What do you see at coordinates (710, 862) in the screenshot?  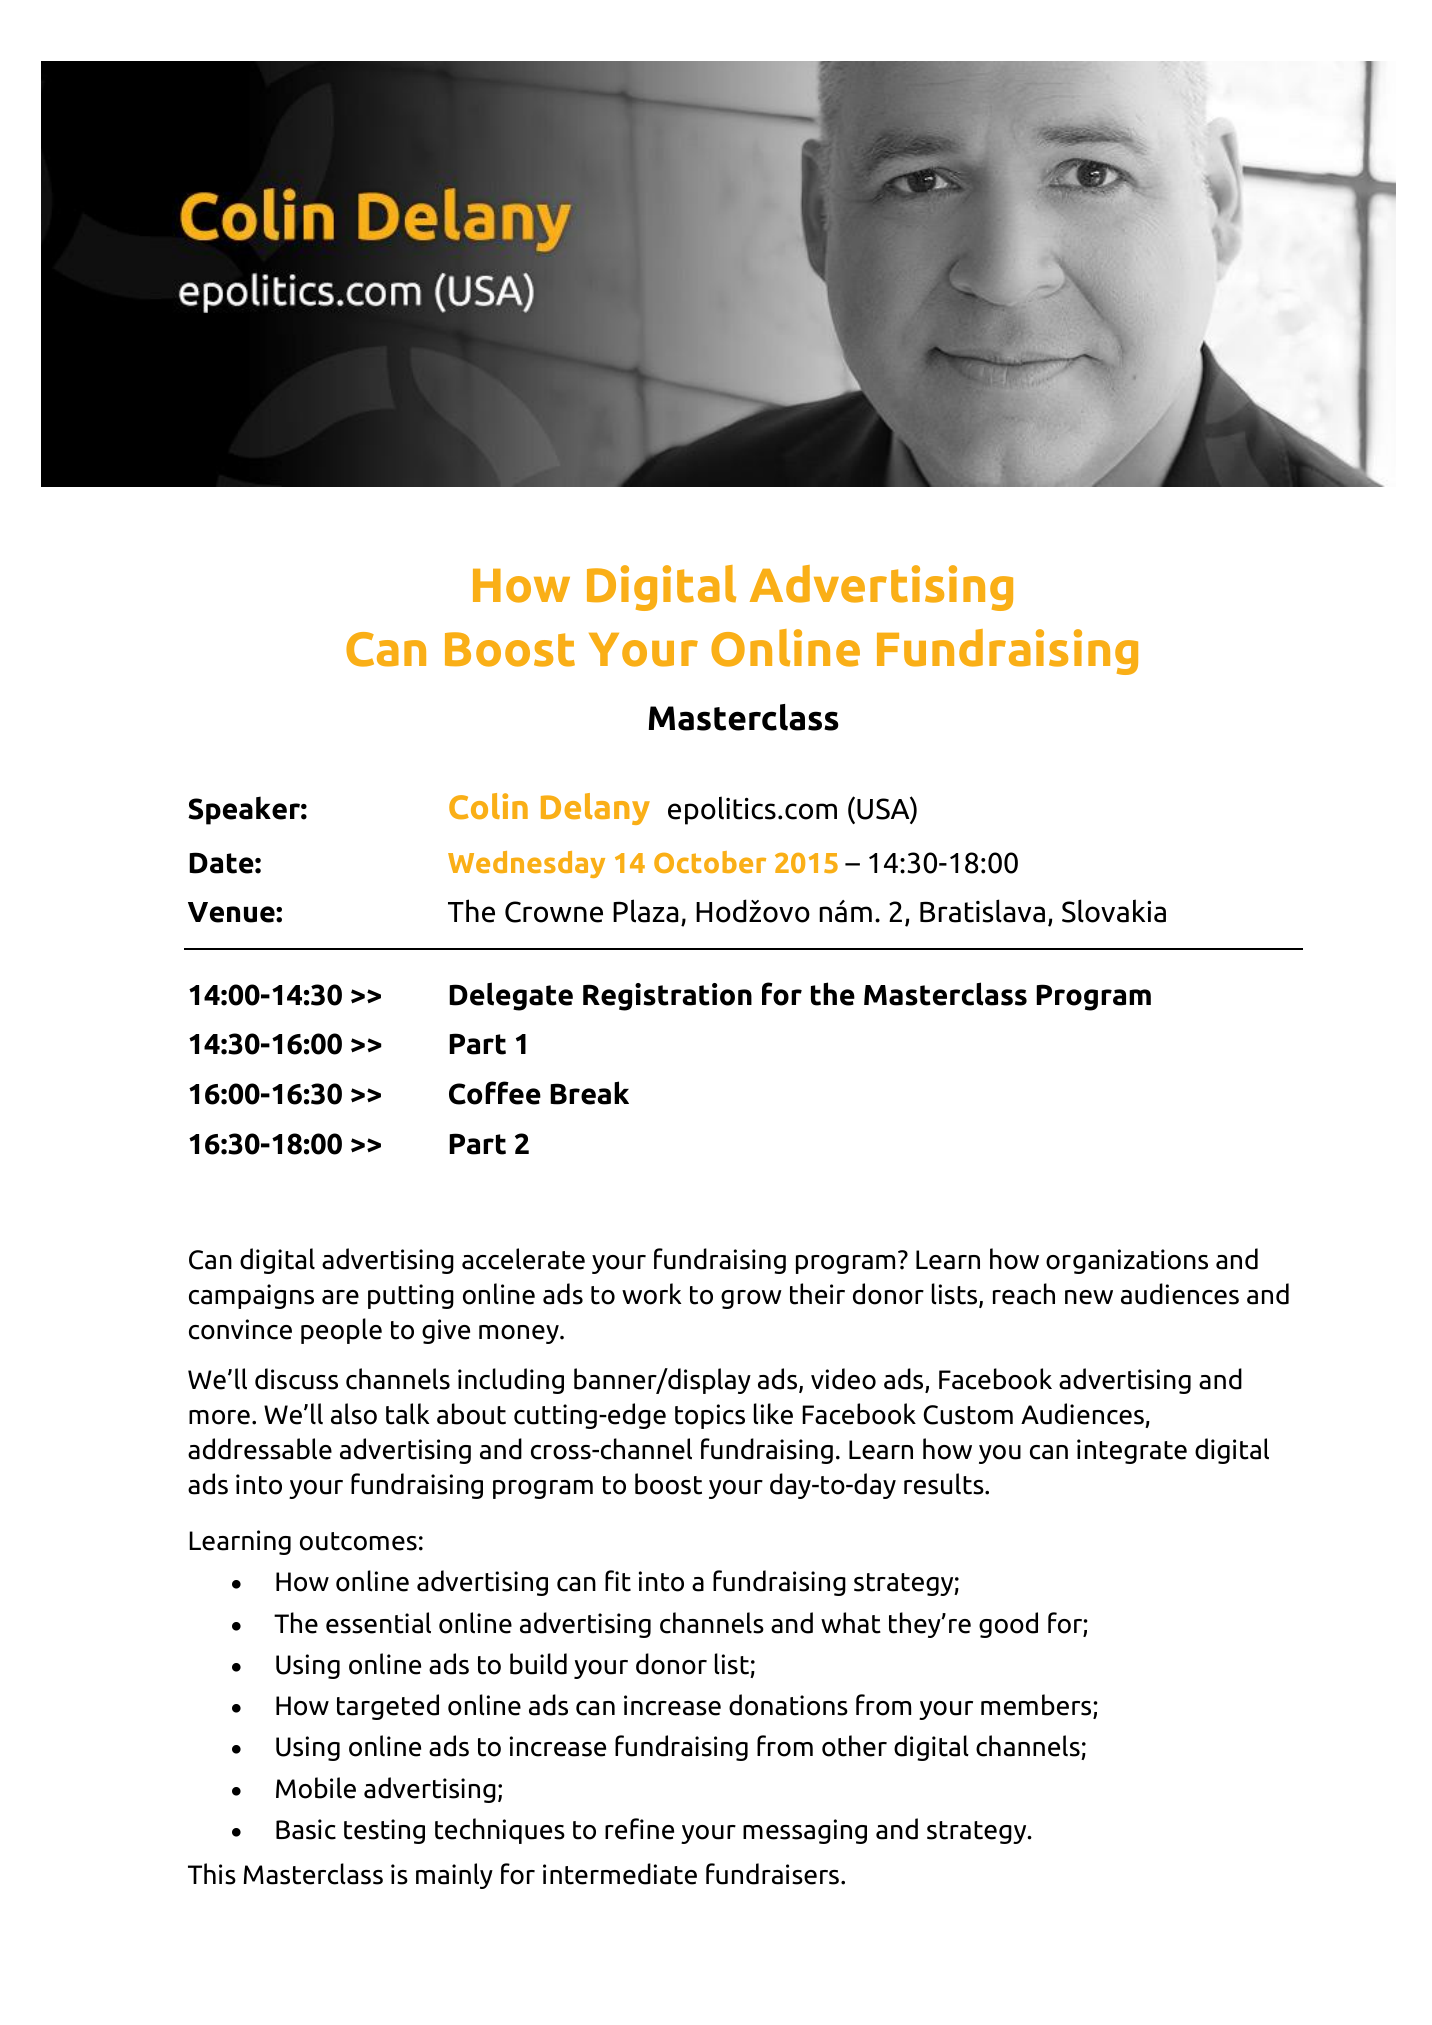 I see `October` at bounding box center [710, 862].
